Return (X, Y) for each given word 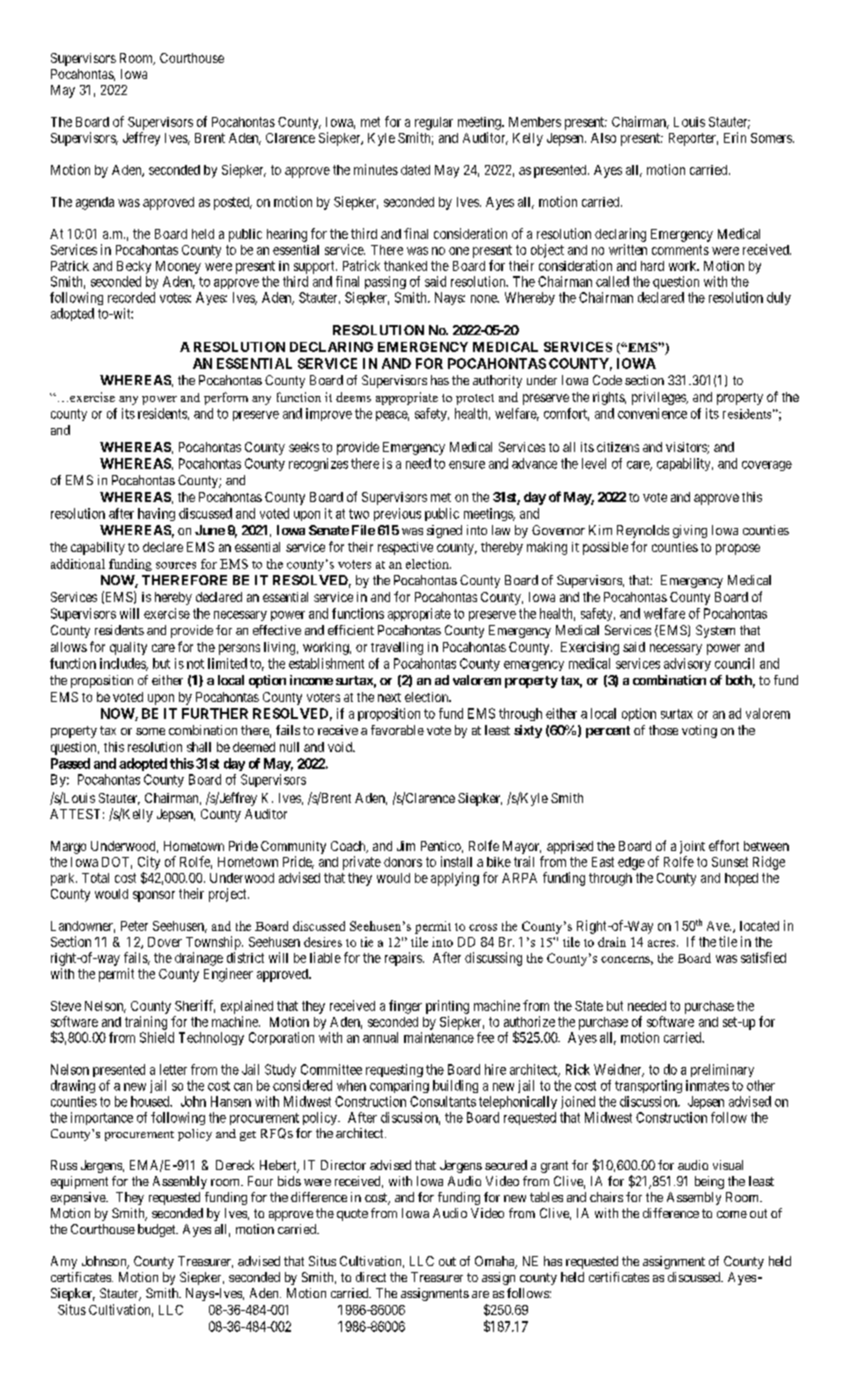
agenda (95, 203)
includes (124, 664)
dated (415, 170)
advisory (687, 664)
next (389, 697)
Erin (735, 137)
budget (158, 1230)
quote (352, 1215)
